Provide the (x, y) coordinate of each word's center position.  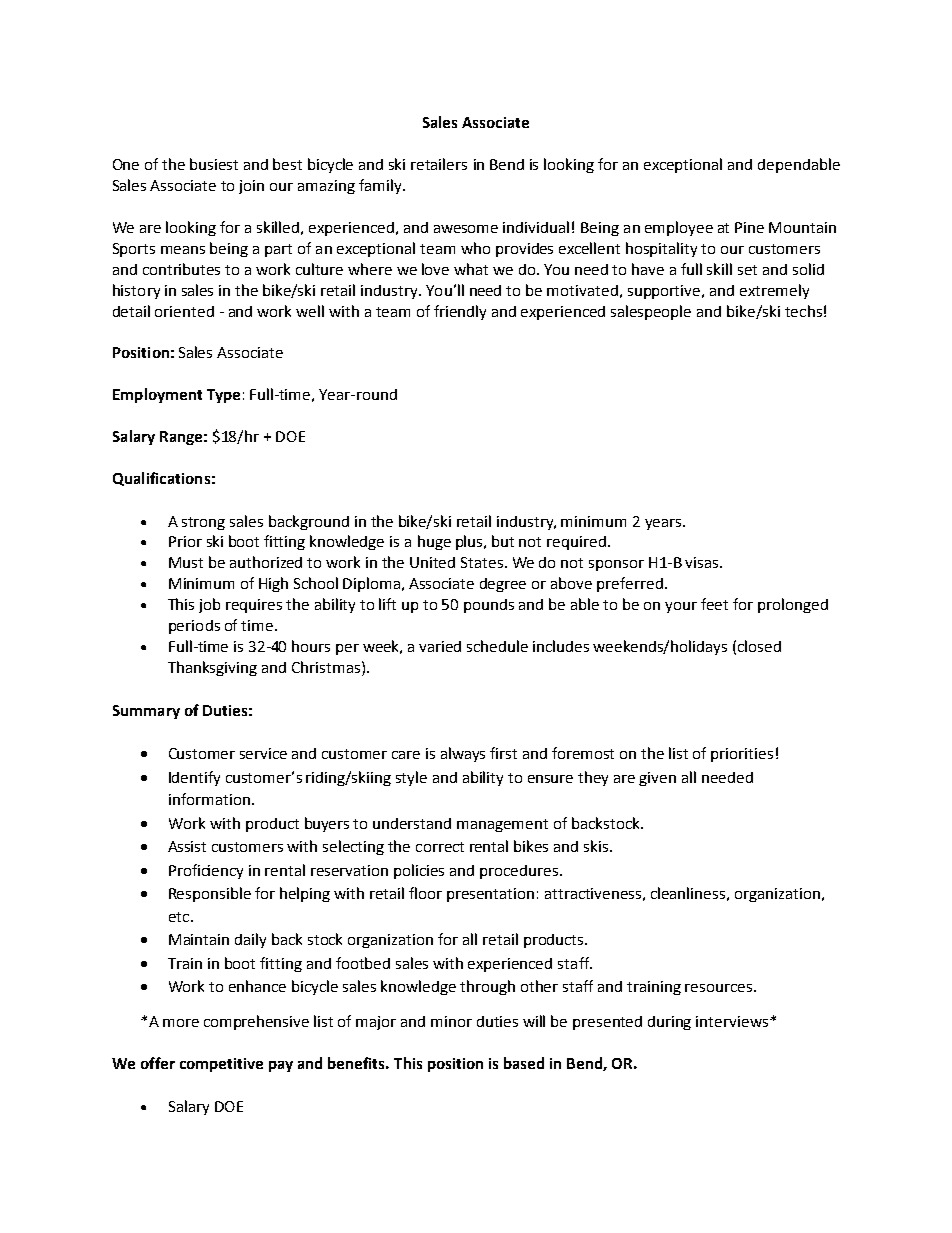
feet (714, 604)
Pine (749, 227)
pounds (489, 606)
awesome (466, 229)
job (209, 605)
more (181, 1023)
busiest (214, 164)
